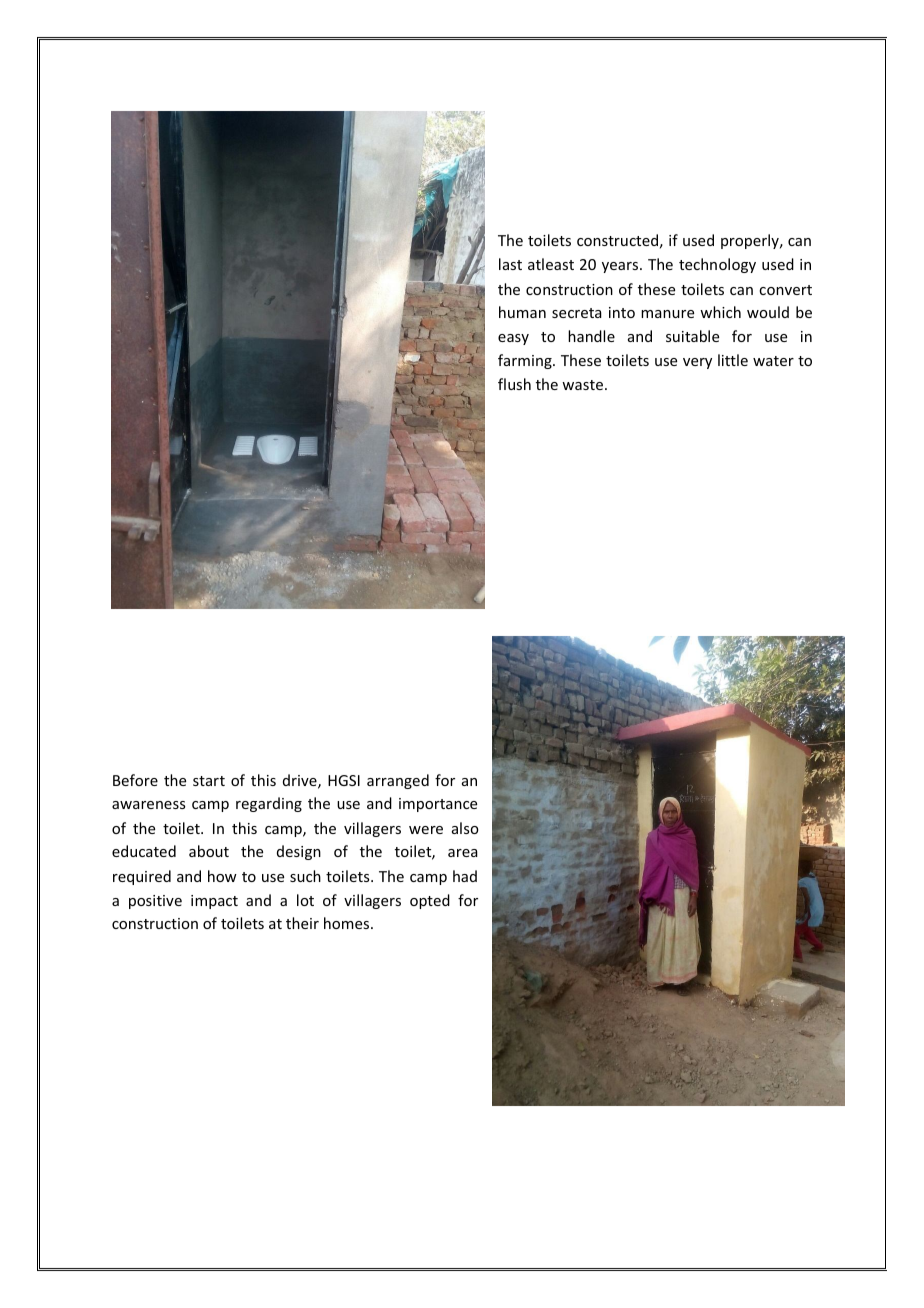 The image size is (924, 1308). Describe the element at coordinates (209, 781) in the screenshot. I see `start` at that location.
